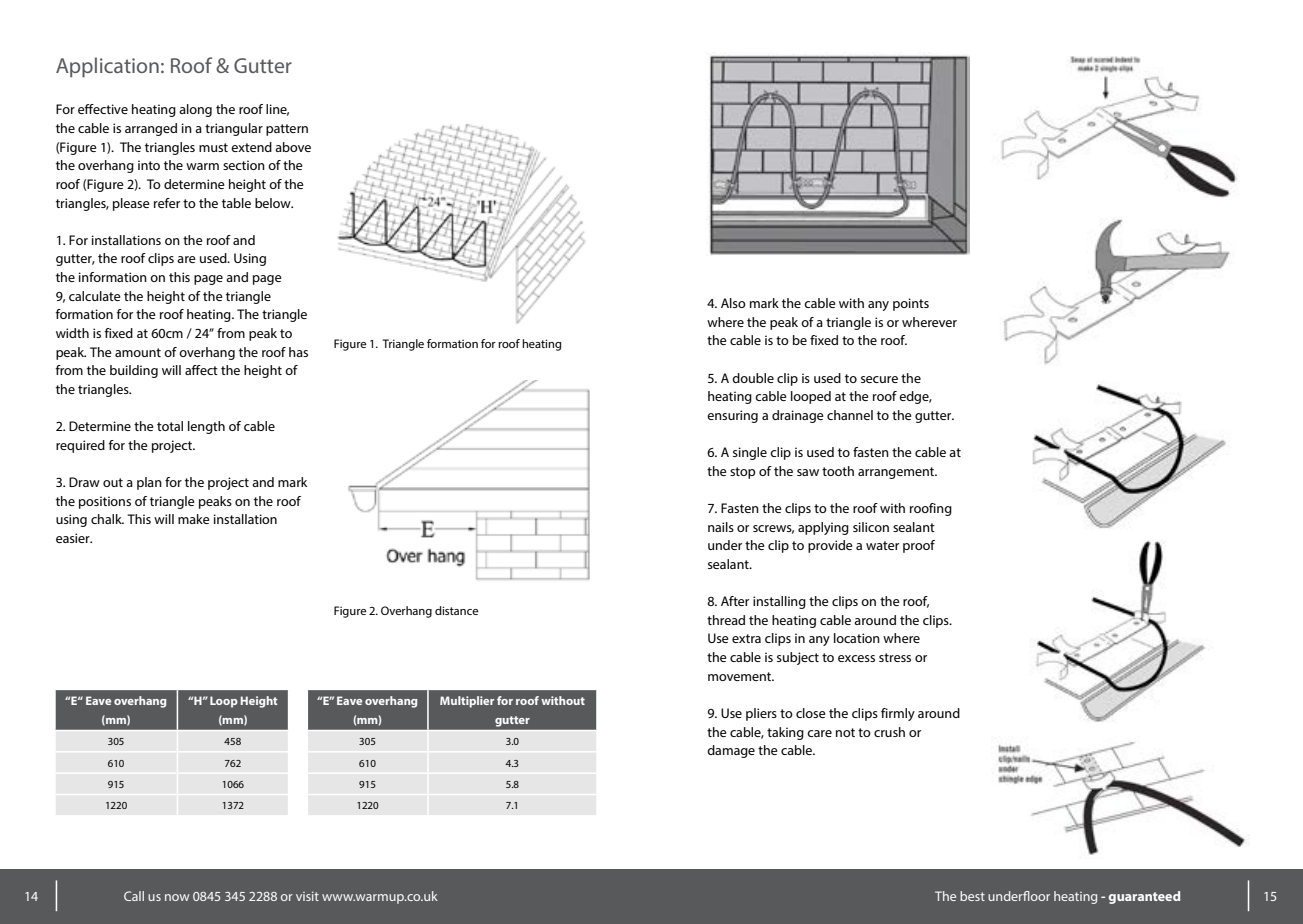 This screenshot has width=1303, height=924. Describe the element at coordinates (879, 379) in the screenshot. I see `secure` at that location.
